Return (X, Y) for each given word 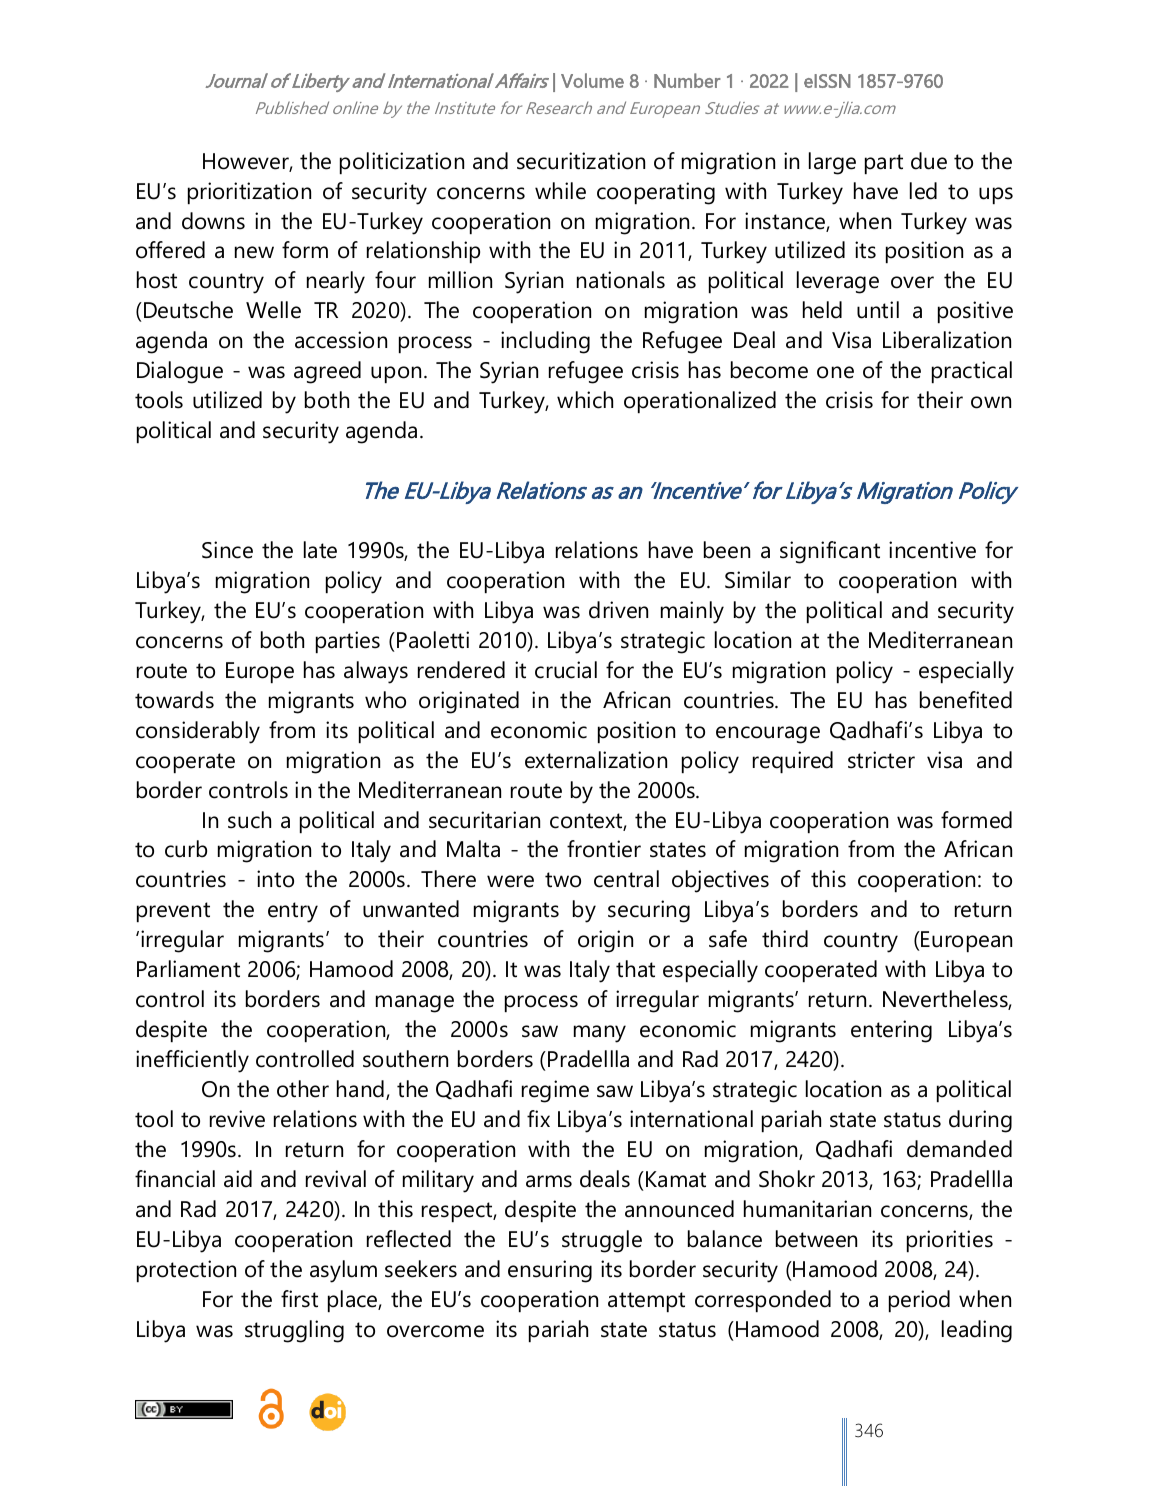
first (299, 1299)
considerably (198, 732)
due (929, 161)
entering (891, 1031)
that (635, 969)
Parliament (188, 969)
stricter (881, 760)
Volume (592, 80)
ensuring (550, 1271)
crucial (566, 670)
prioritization (249, 193)
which (585, 400)
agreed (327, 372)
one (835, 372)
